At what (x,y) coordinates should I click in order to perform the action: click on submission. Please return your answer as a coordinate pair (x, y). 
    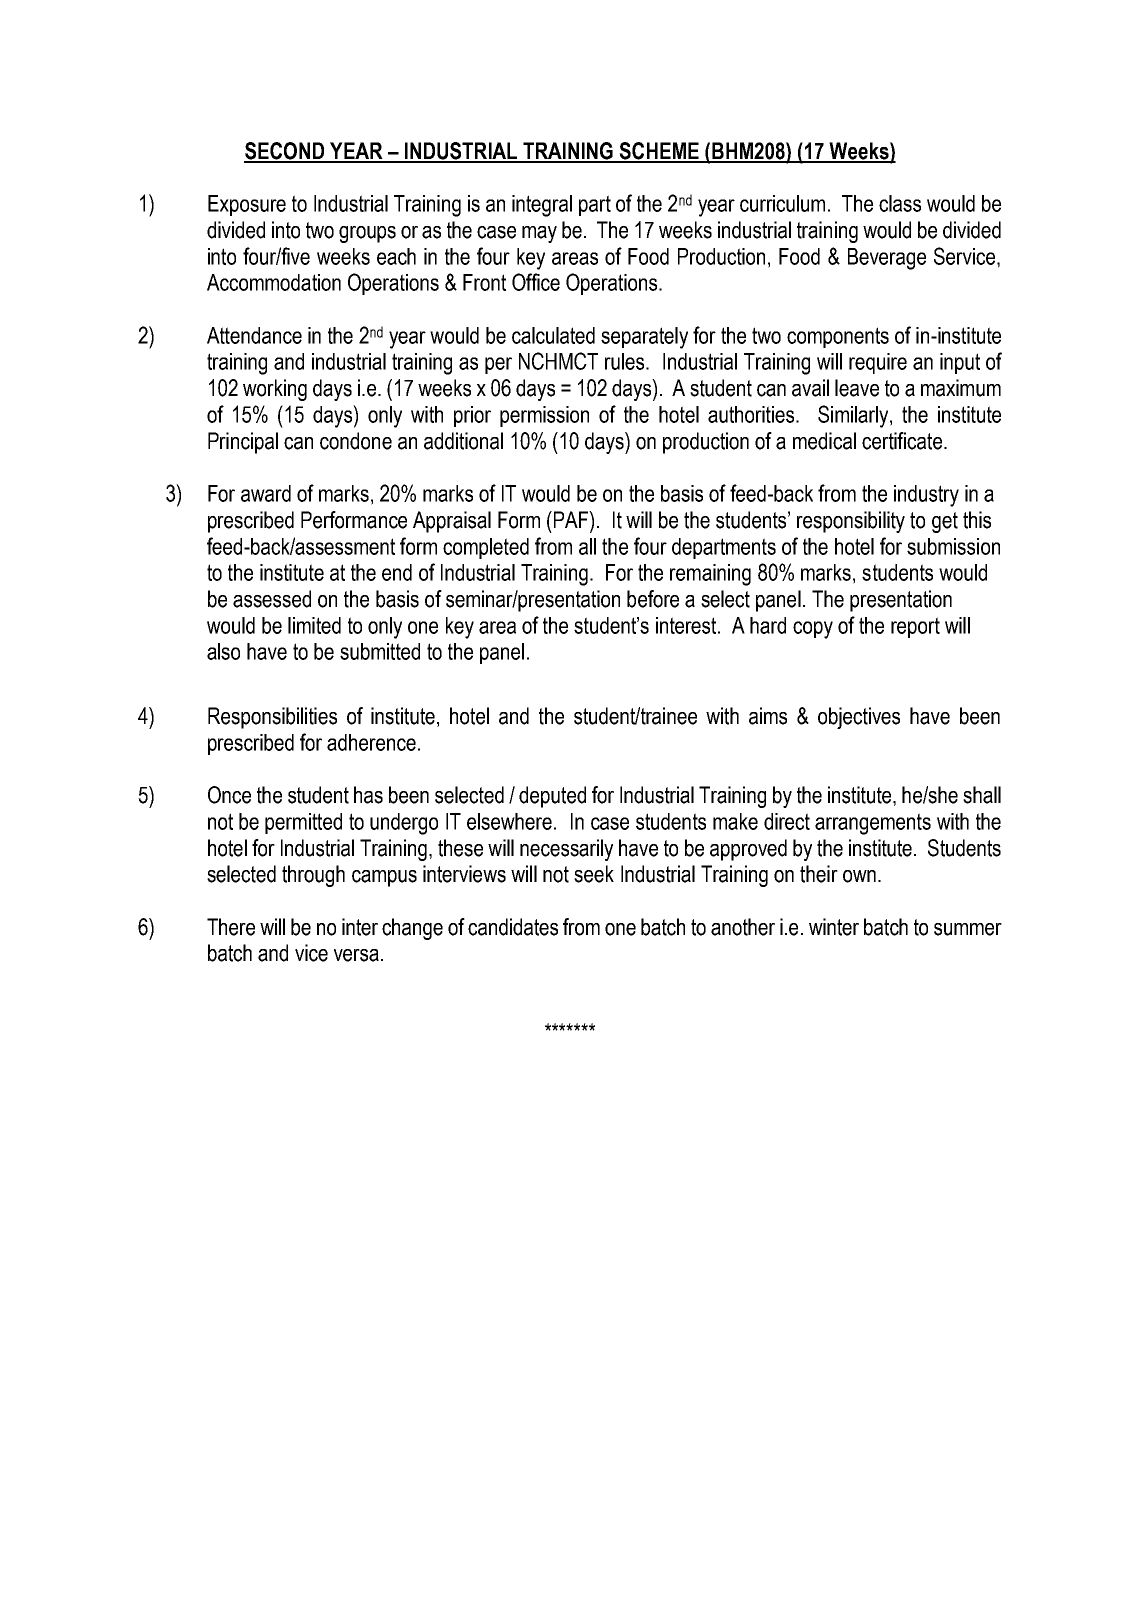
    Looking at the image, I should click on (953, 546).
